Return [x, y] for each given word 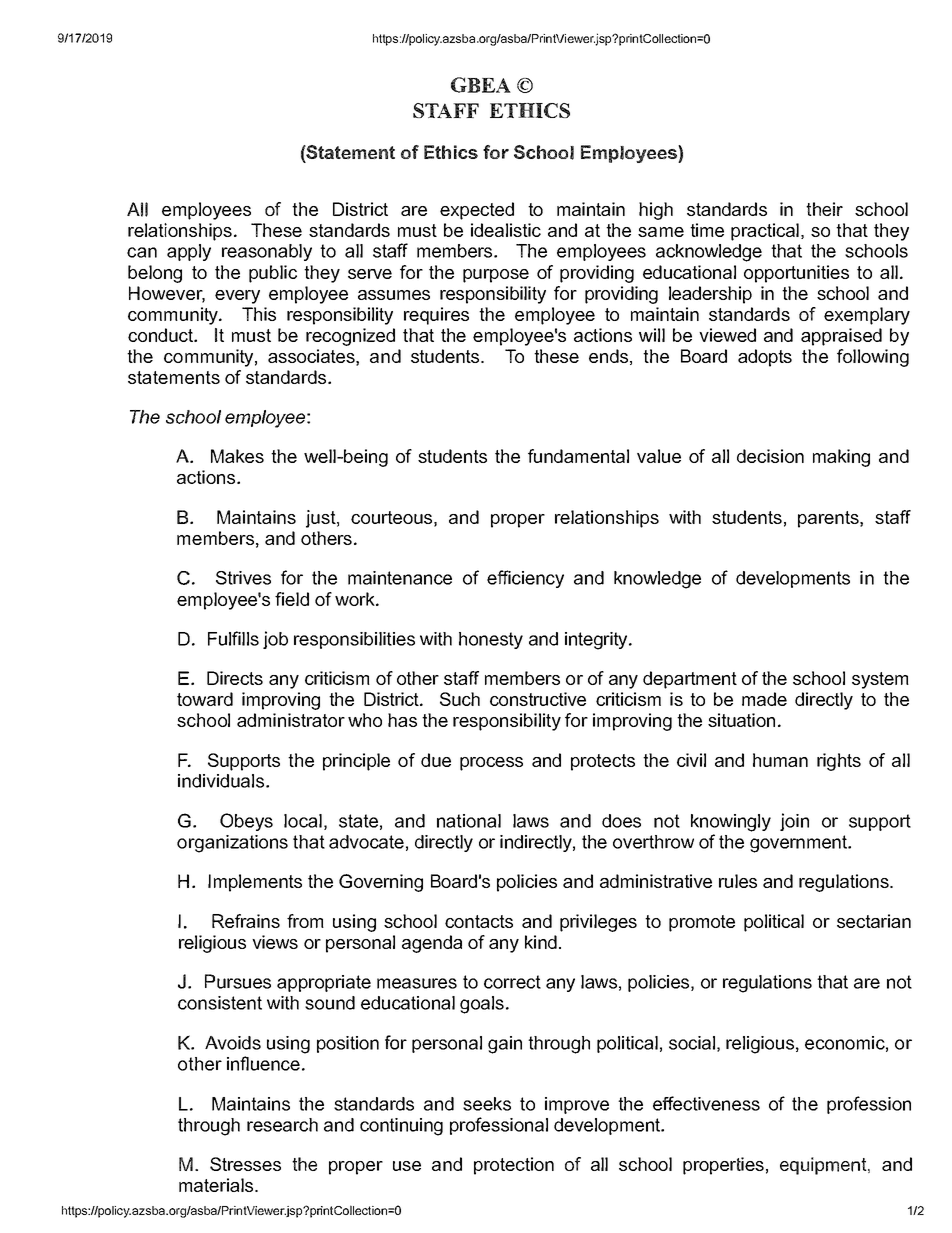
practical [765, 232]
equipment [824, 1166]
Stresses [245, 1164]
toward [205, 699]
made [764, 699]
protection [514, 1166]
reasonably [267, 252]
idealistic [506, 230]
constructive [538, 699]
